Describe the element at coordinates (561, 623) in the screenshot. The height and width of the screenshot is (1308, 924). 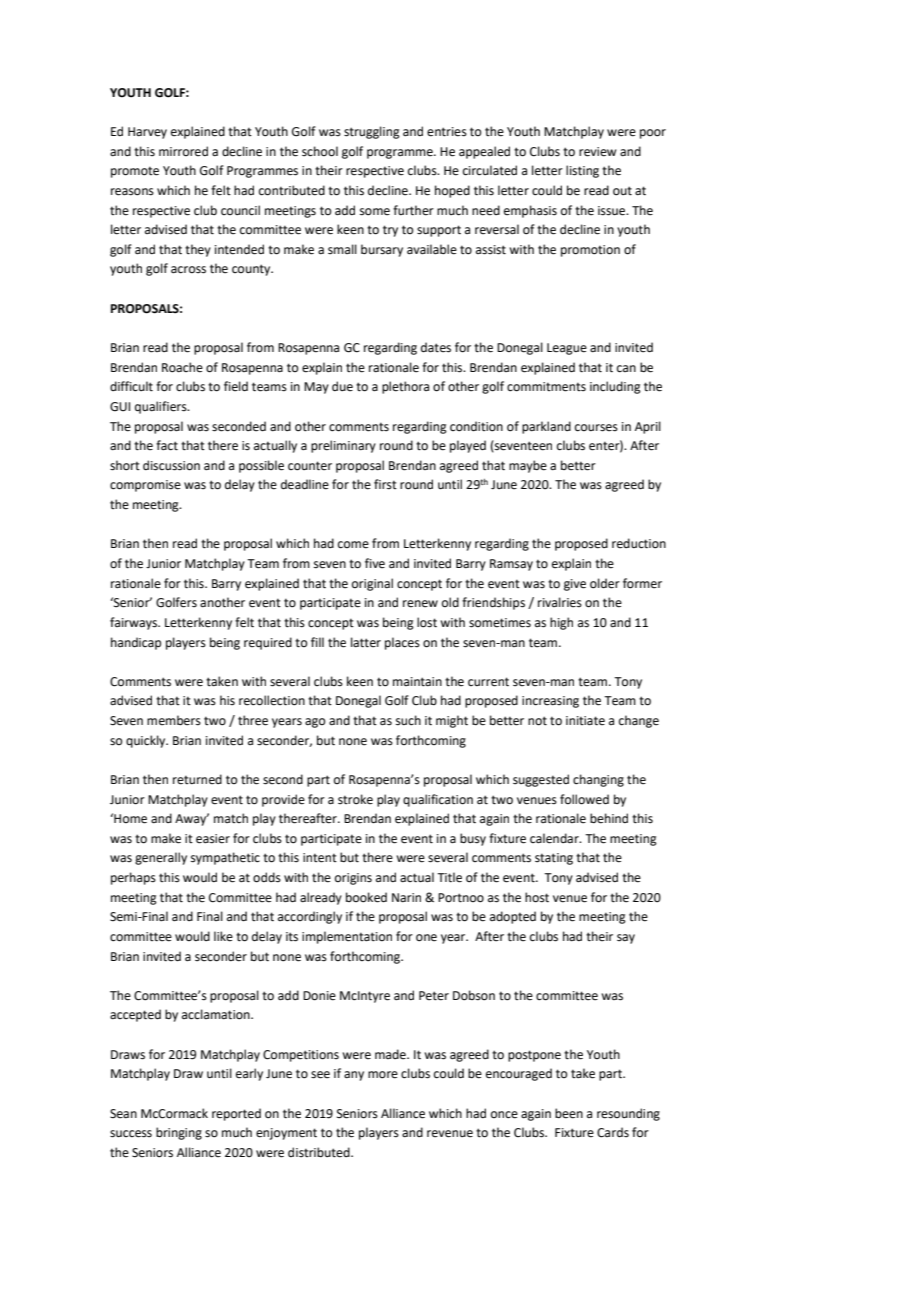
I see `high` at that location.
